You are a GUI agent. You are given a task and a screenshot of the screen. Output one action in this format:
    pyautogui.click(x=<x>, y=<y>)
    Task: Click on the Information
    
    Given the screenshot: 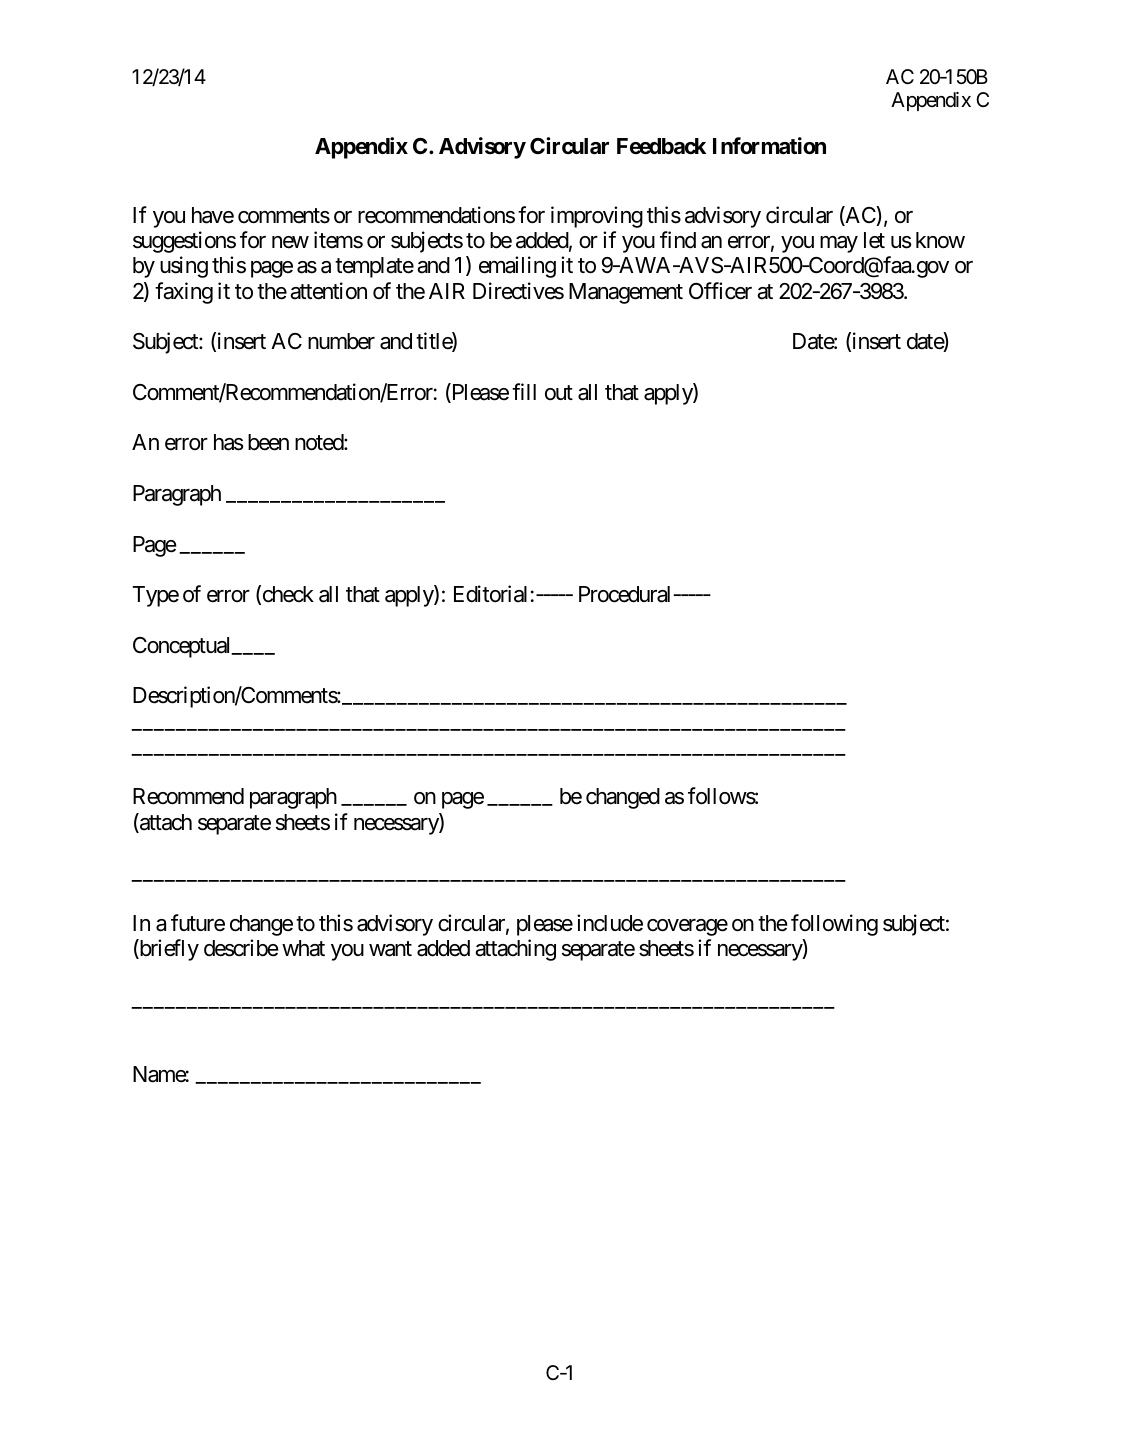 What is the action you would take?
    pyautogui.click(x=769, y=146)
